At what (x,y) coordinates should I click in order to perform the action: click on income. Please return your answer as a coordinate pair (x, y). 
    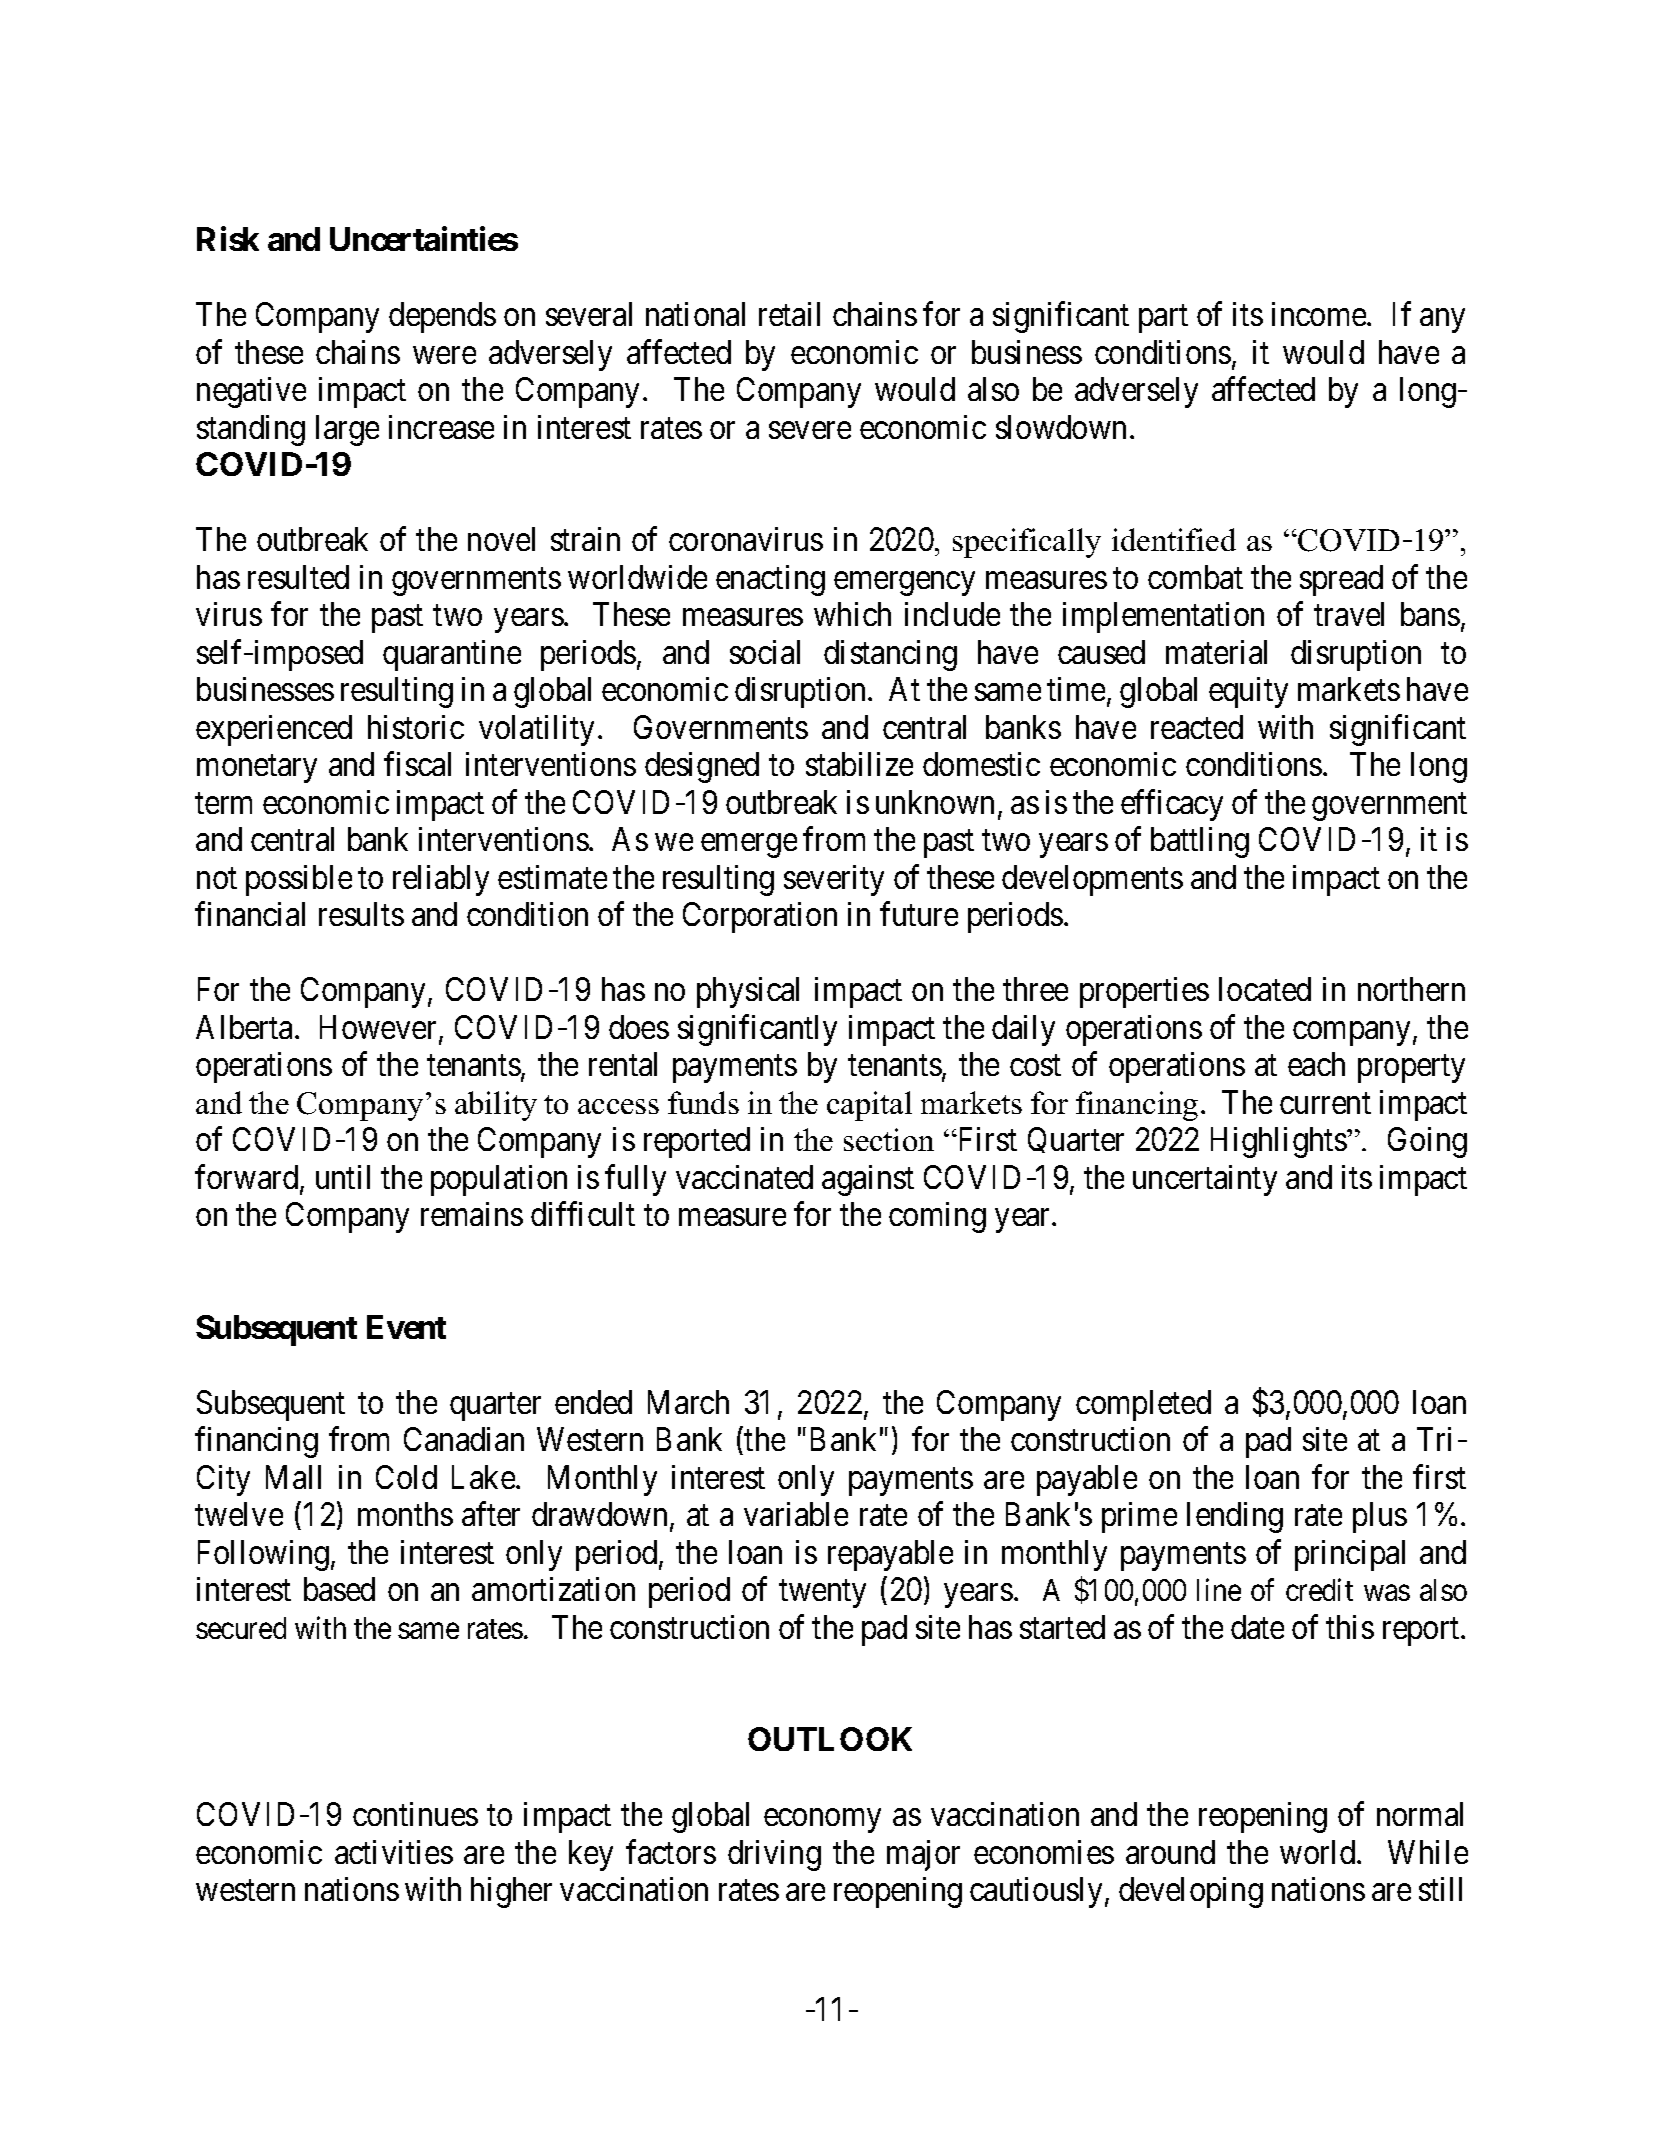
    Looking at the image, I should click on (1320, 314).
